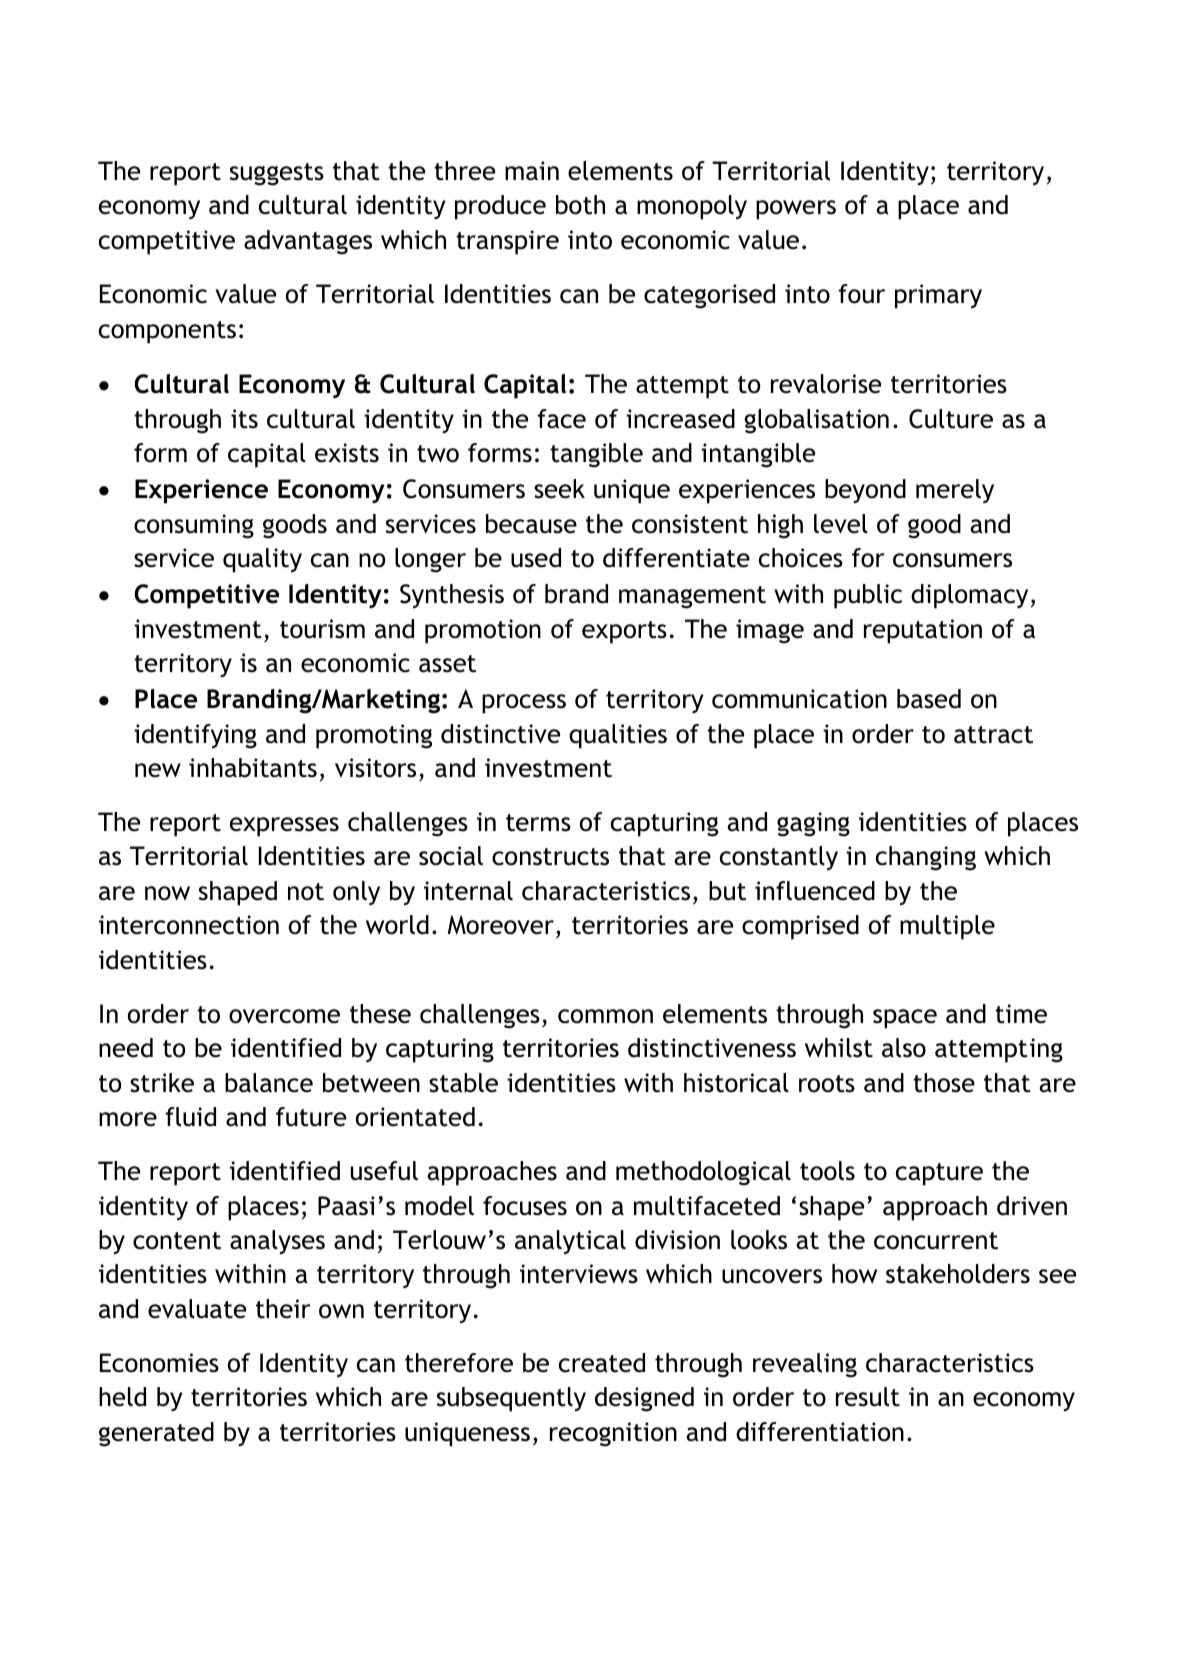 This screenshot has height=1668, width=1179. What do you see at coordinates (559, 489) in the screenshot?
I see `seek` at bounding box center [559, 489].
